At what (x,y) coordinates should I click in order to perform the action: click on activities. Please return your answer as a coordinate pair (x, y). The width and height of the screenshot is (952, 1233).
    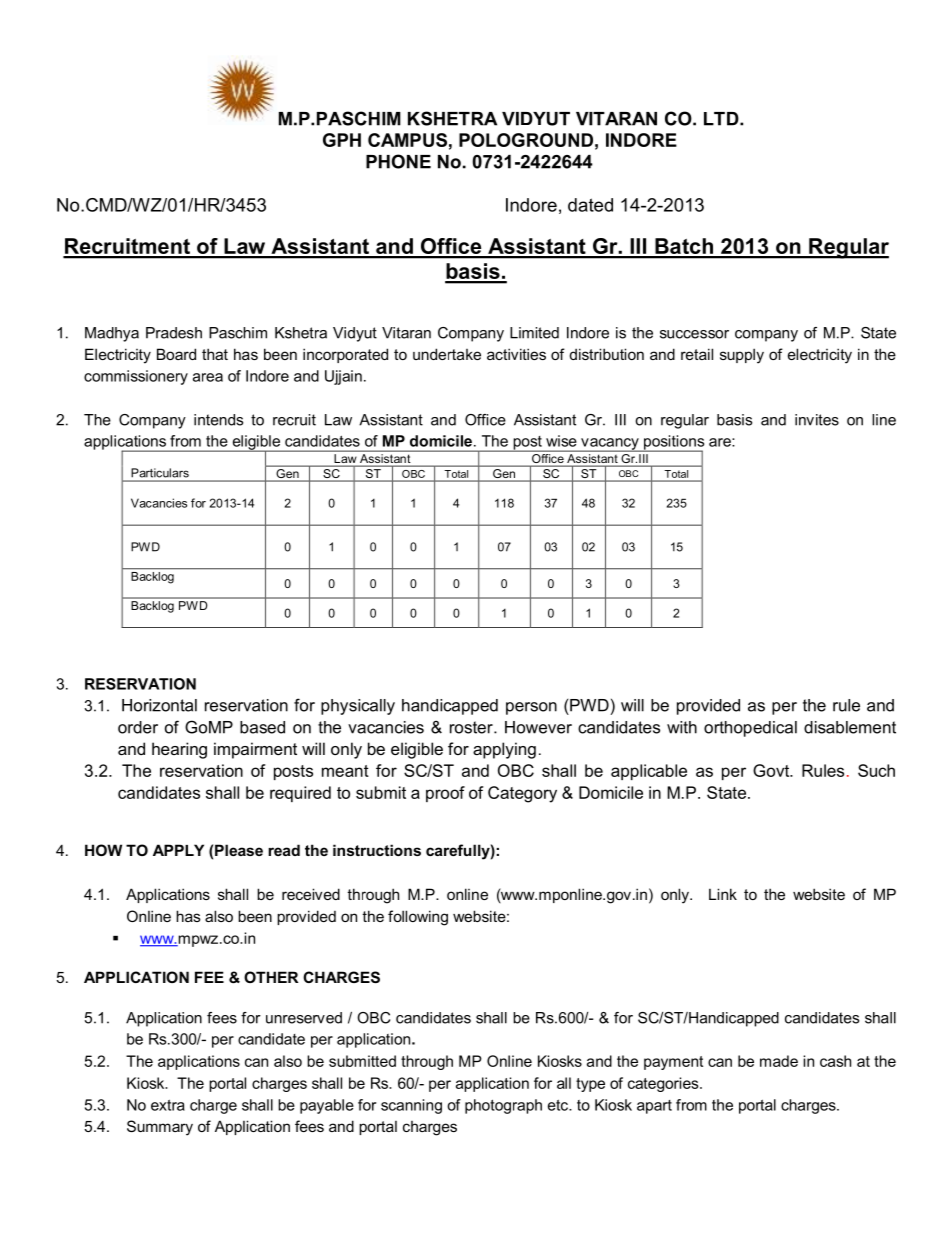
    Looking at the image, I should click on (516, 354).
